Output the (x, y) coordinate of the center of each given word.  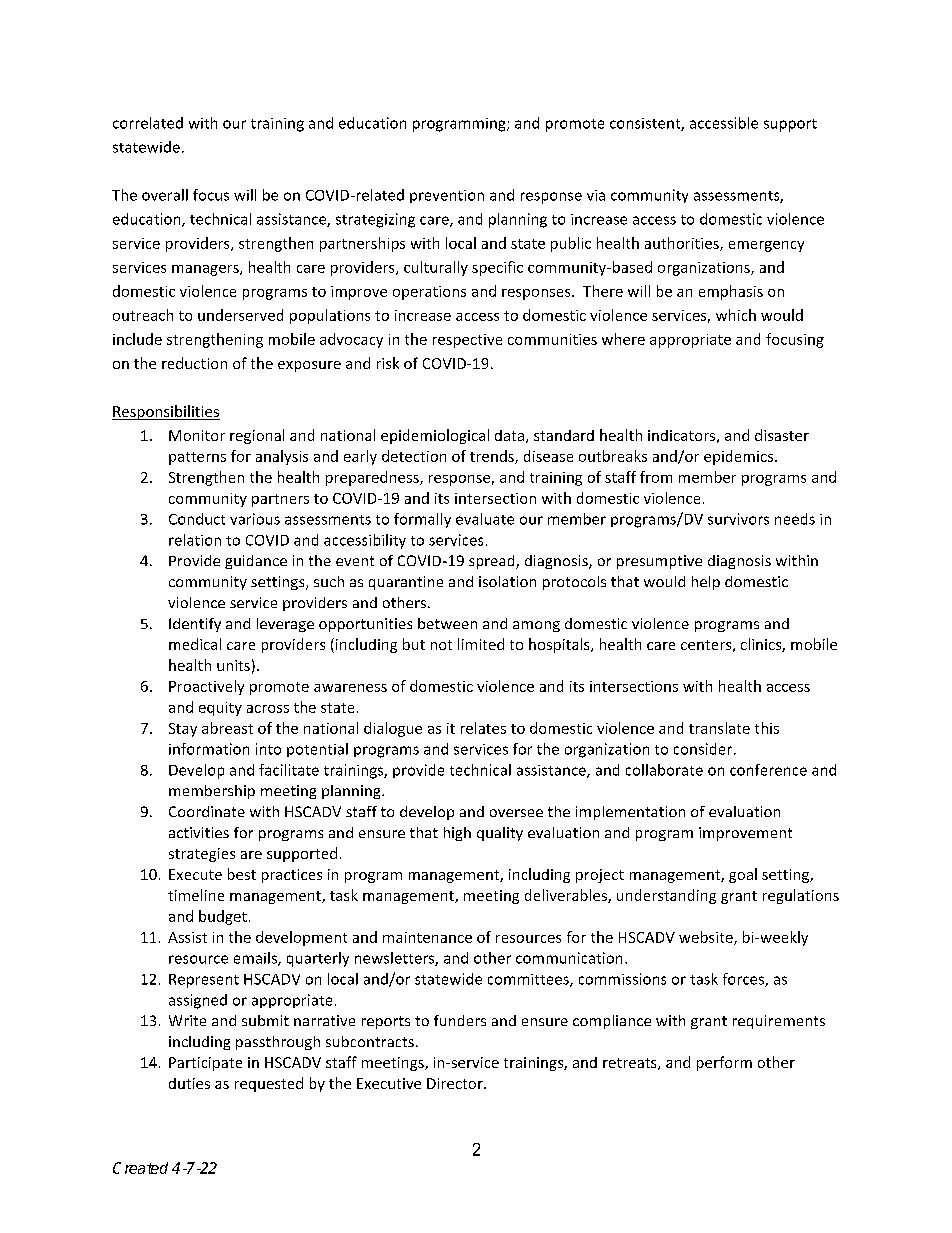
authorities (683, 244)
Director (456, 1083)
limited (481, 644)
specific (497, 268)
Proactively (206, 687)
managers (206, 270)
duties (189, 1083)
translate (719, 728)
